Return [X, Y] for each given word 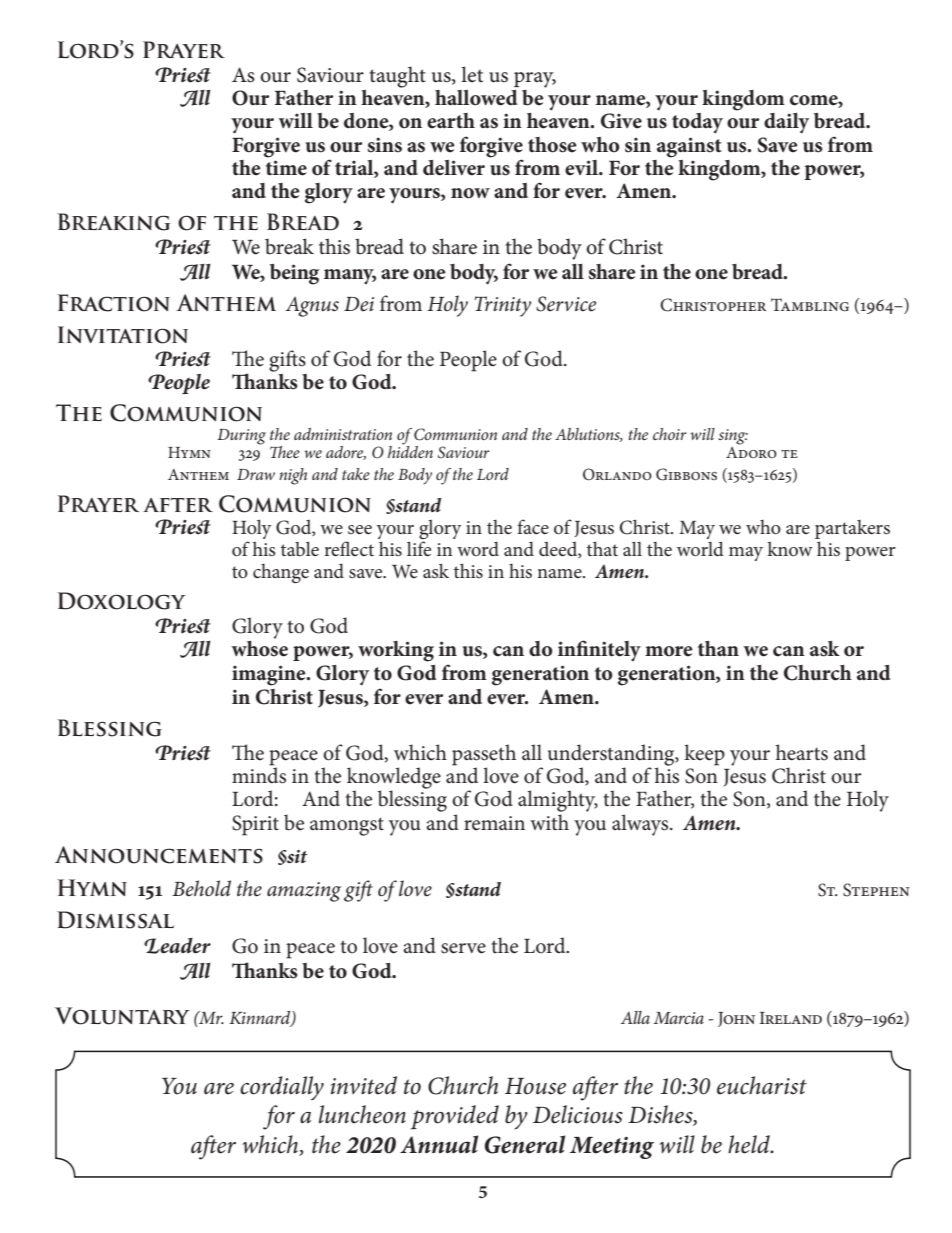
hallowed [476, 98]
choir [670, 434]
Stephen [876, 890]
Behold [201, 888]
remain [494, 823]
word [478, 549]
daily [786, 123]
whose [259, 647]
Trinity [502, 306]
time [286, 168]
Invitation [123, 335]
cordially [282, 1088]
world [700, 548]
